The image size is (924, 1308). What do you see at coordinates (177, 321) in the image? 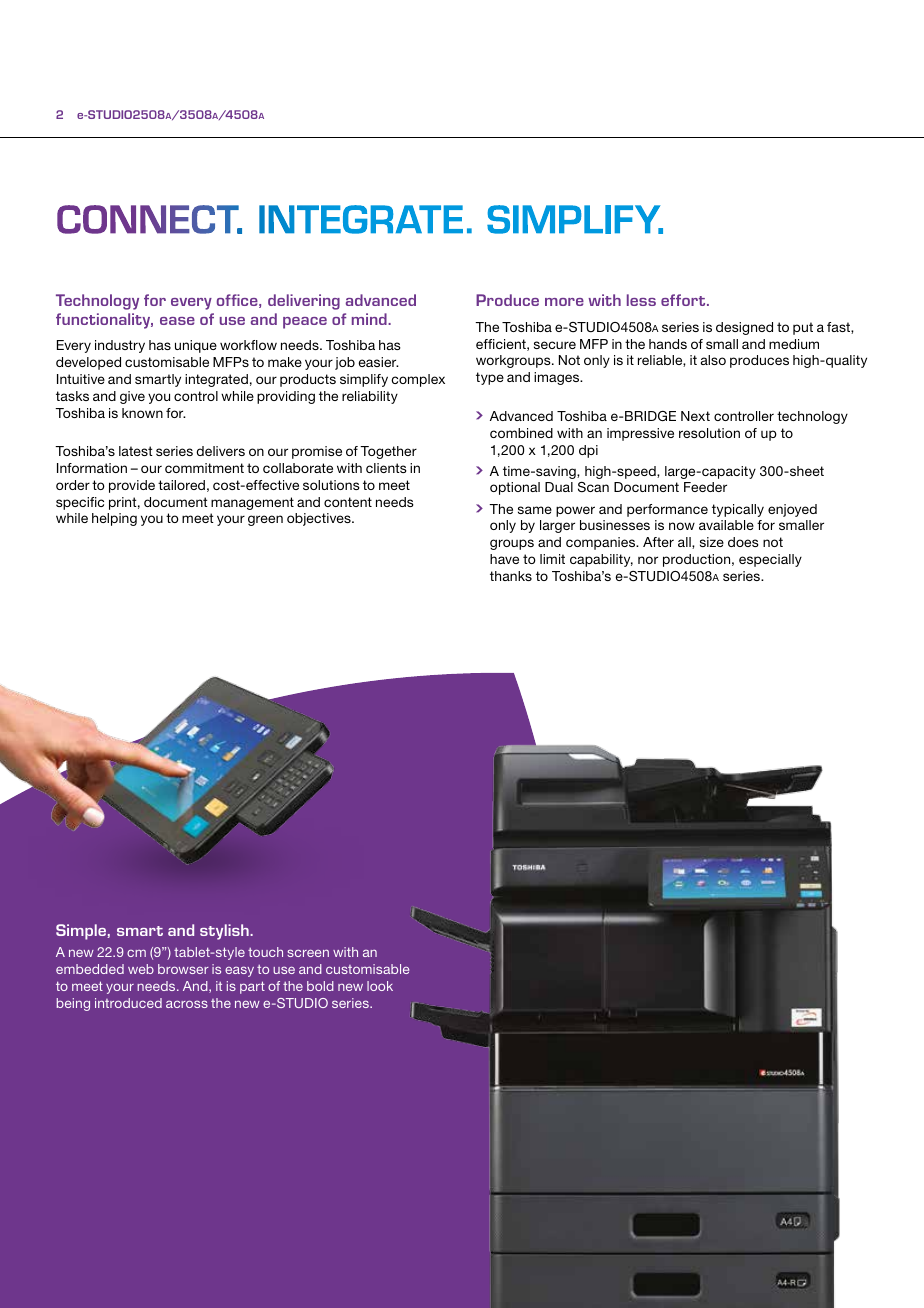
I see `ease` at bounding box center [177, 321].
